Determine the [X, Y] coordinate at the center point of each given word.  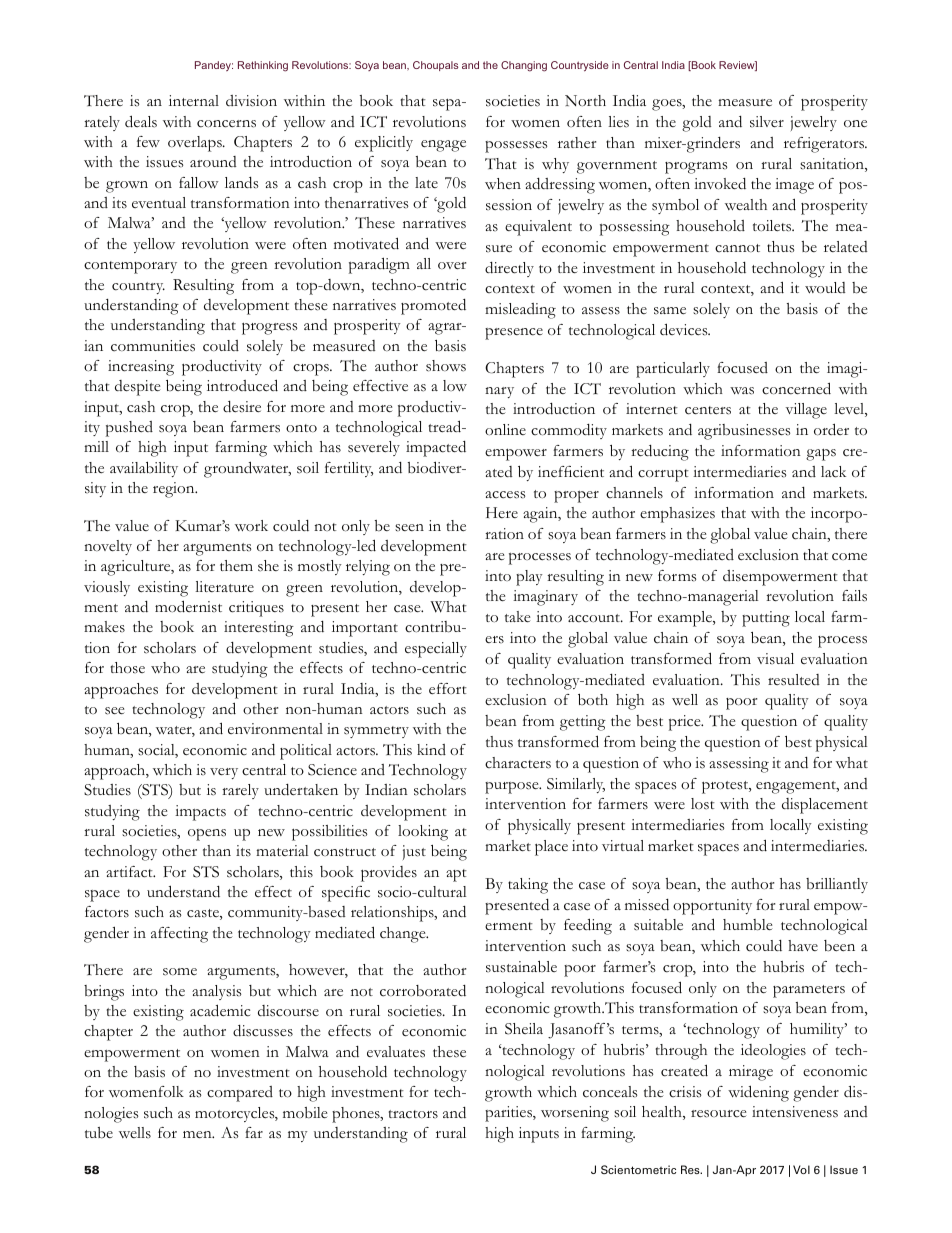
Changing [524, 66]
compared [240, 1094]
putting [766, 619]
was [742, 391]
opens [207, 835]
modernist [188, 606]
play [529, 578]
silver [767, 121]
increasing [141, 368]
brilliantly [837, 885]
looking [423, 833]
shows [446, 366]
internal [194, 100]
